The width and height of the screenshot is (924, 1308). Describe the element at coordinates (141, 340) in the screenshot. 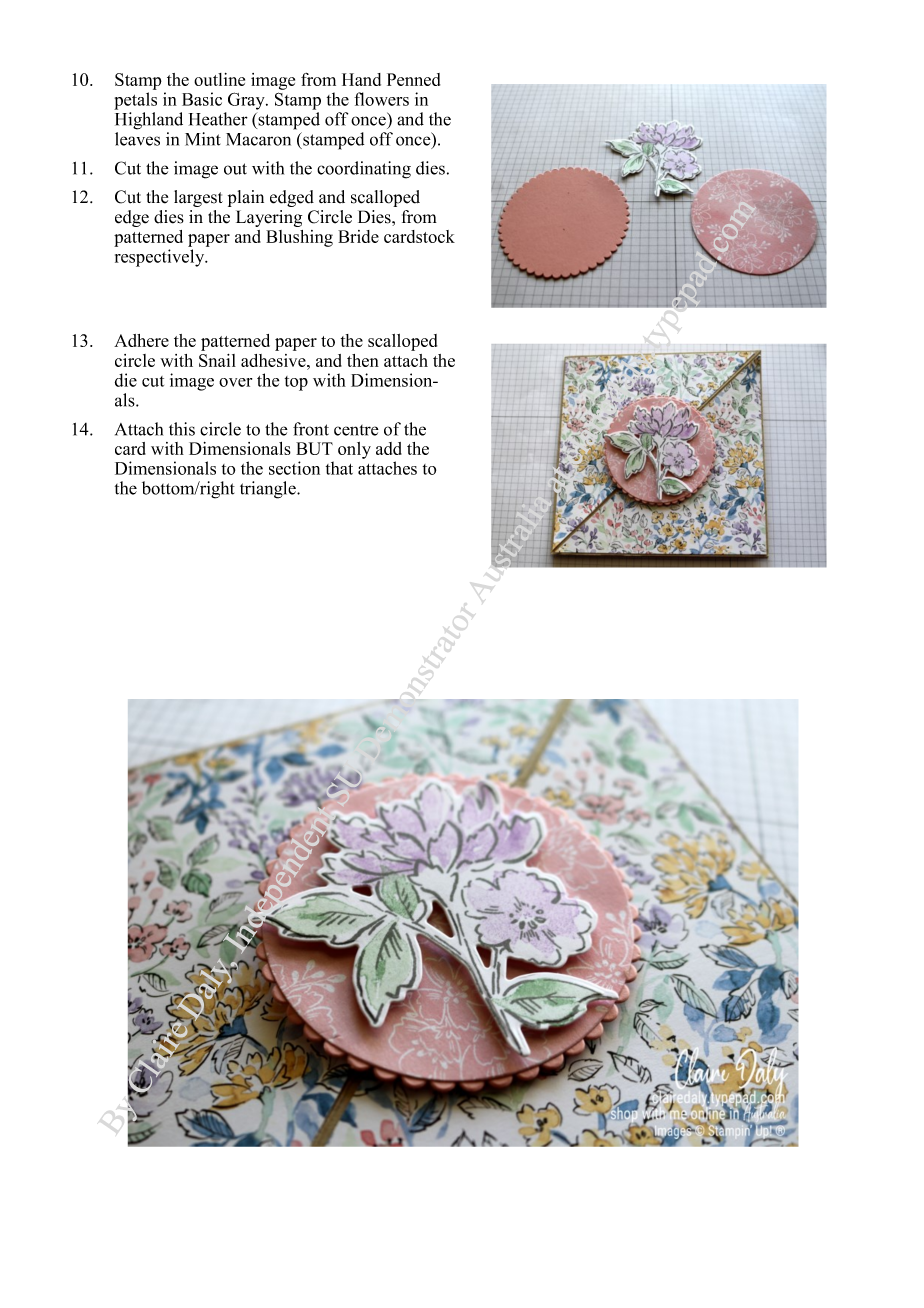

I see `Adhere` at that location.
